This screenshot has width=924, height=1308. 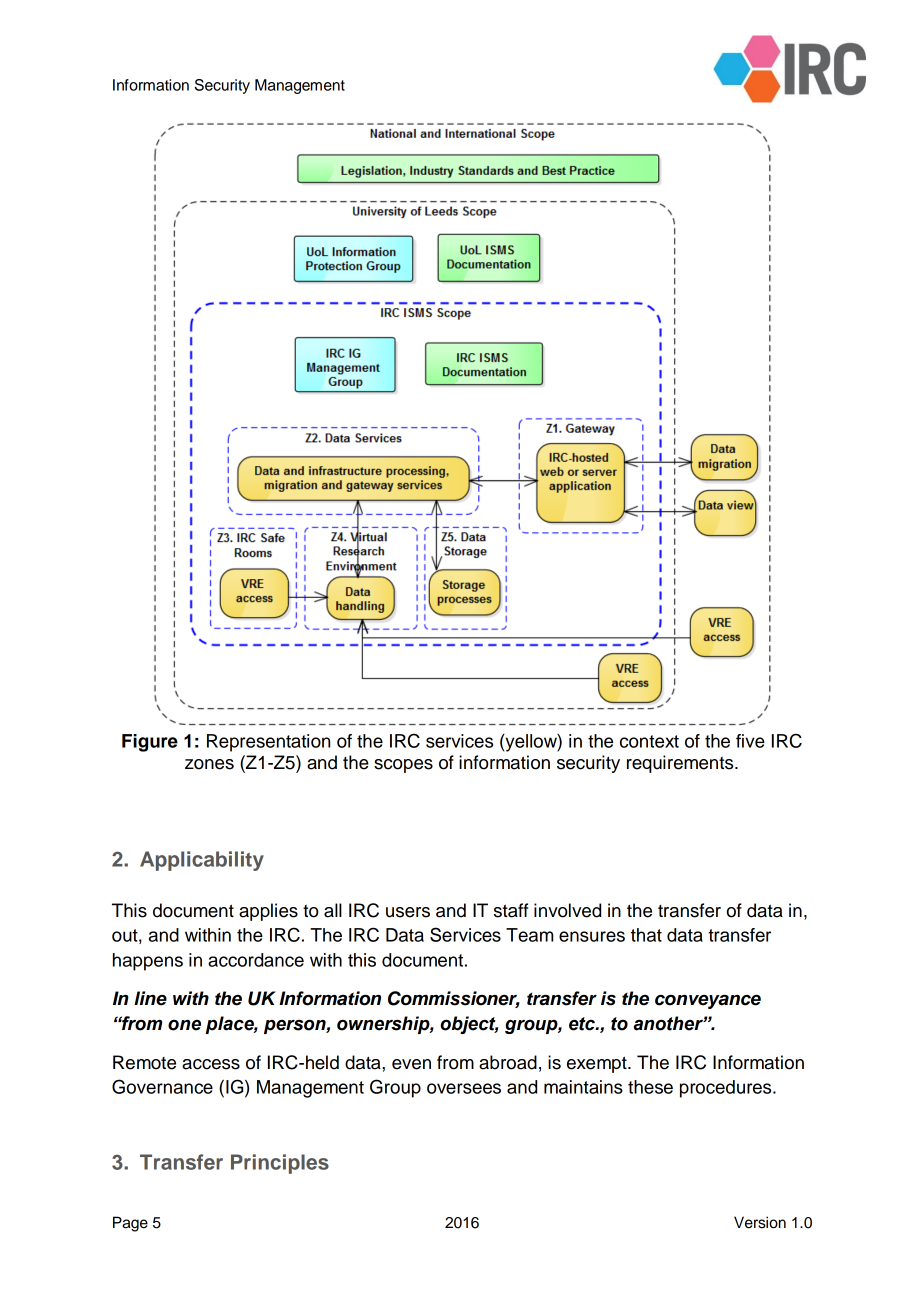 What do you see at coordinates (130, 1224) in the screenshot?
I see `Page` at bounding box center [130, 1224].
